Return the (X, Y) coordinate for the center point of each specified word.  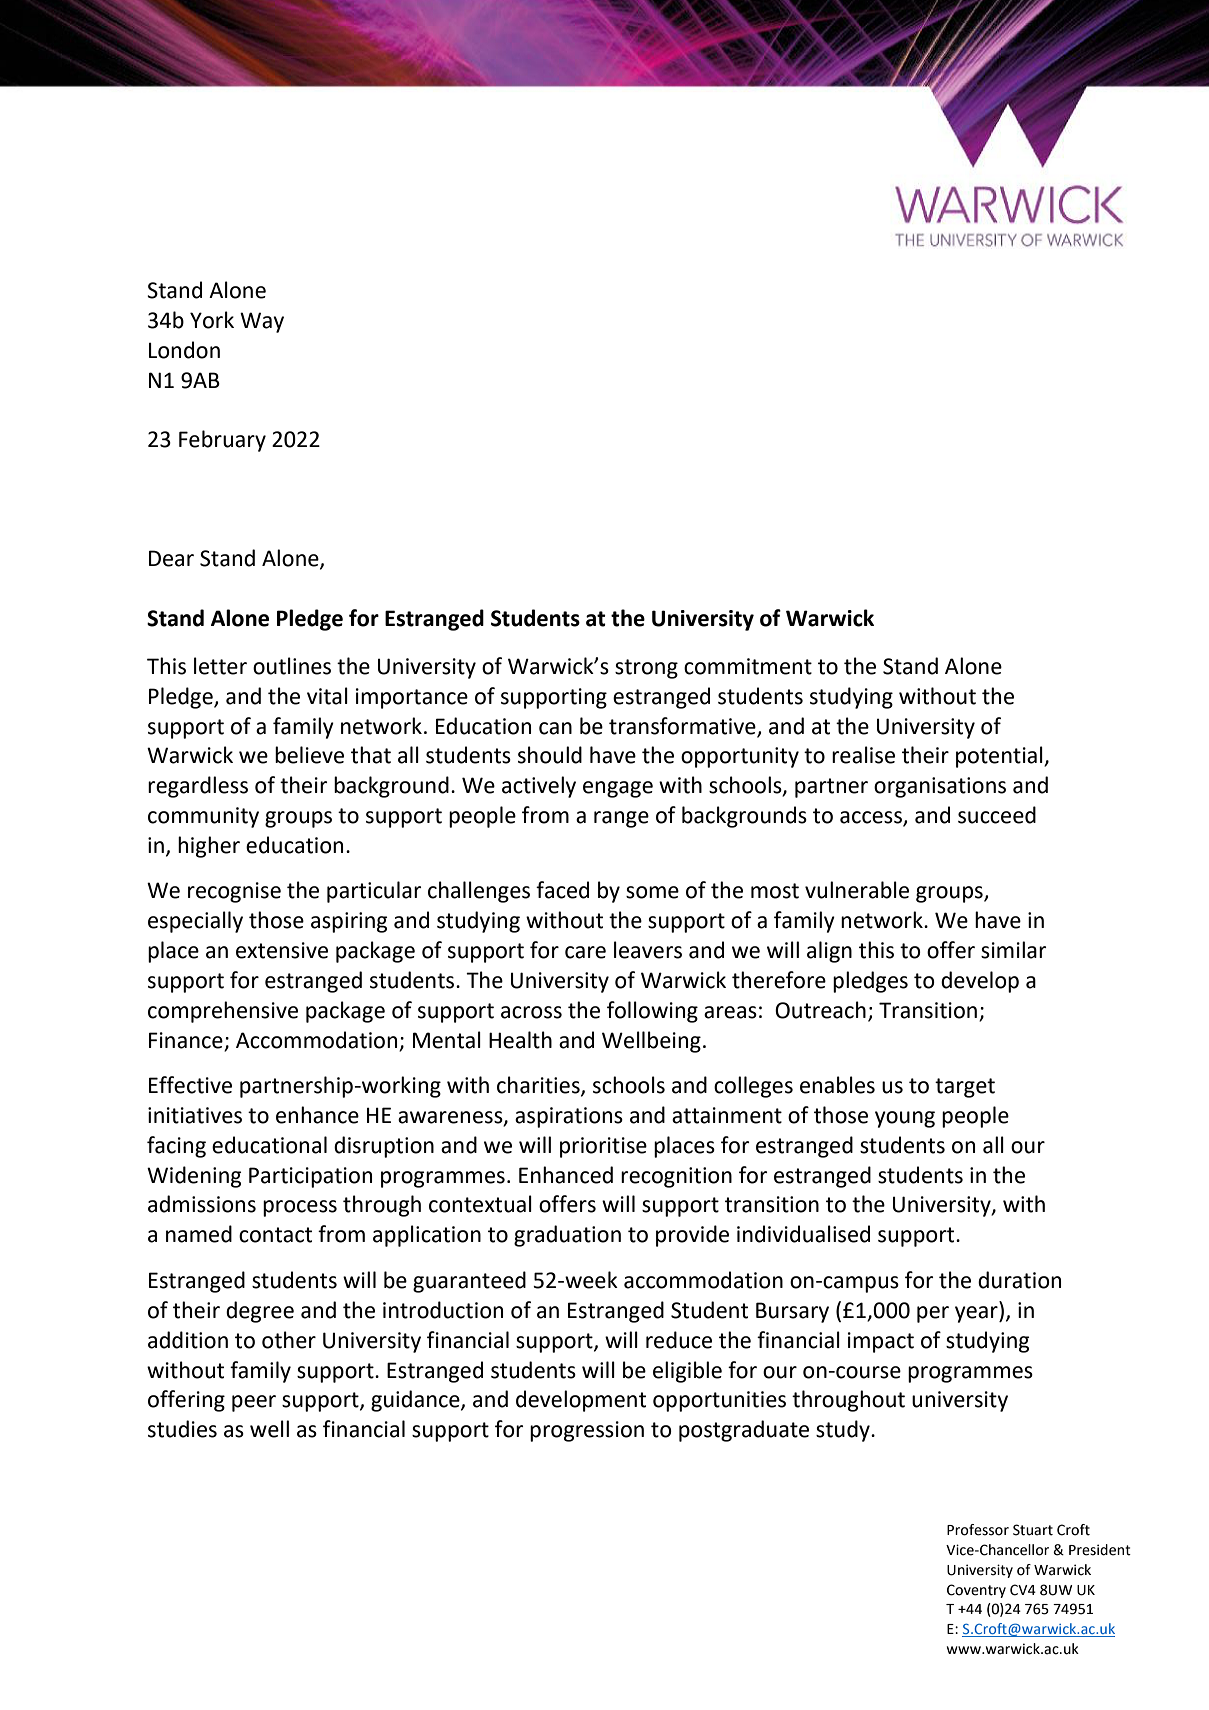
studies (182, 1429)
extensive (282, 950)
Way (262, 322)
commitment (748, 666)
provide (692, 1236)
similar (1013, 950)
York (212, 320)
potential (1000, 757)
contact (275, 1235)
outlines (292, 666)
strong (646, 669)
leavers (648, 950)
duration (1019, 1280)
